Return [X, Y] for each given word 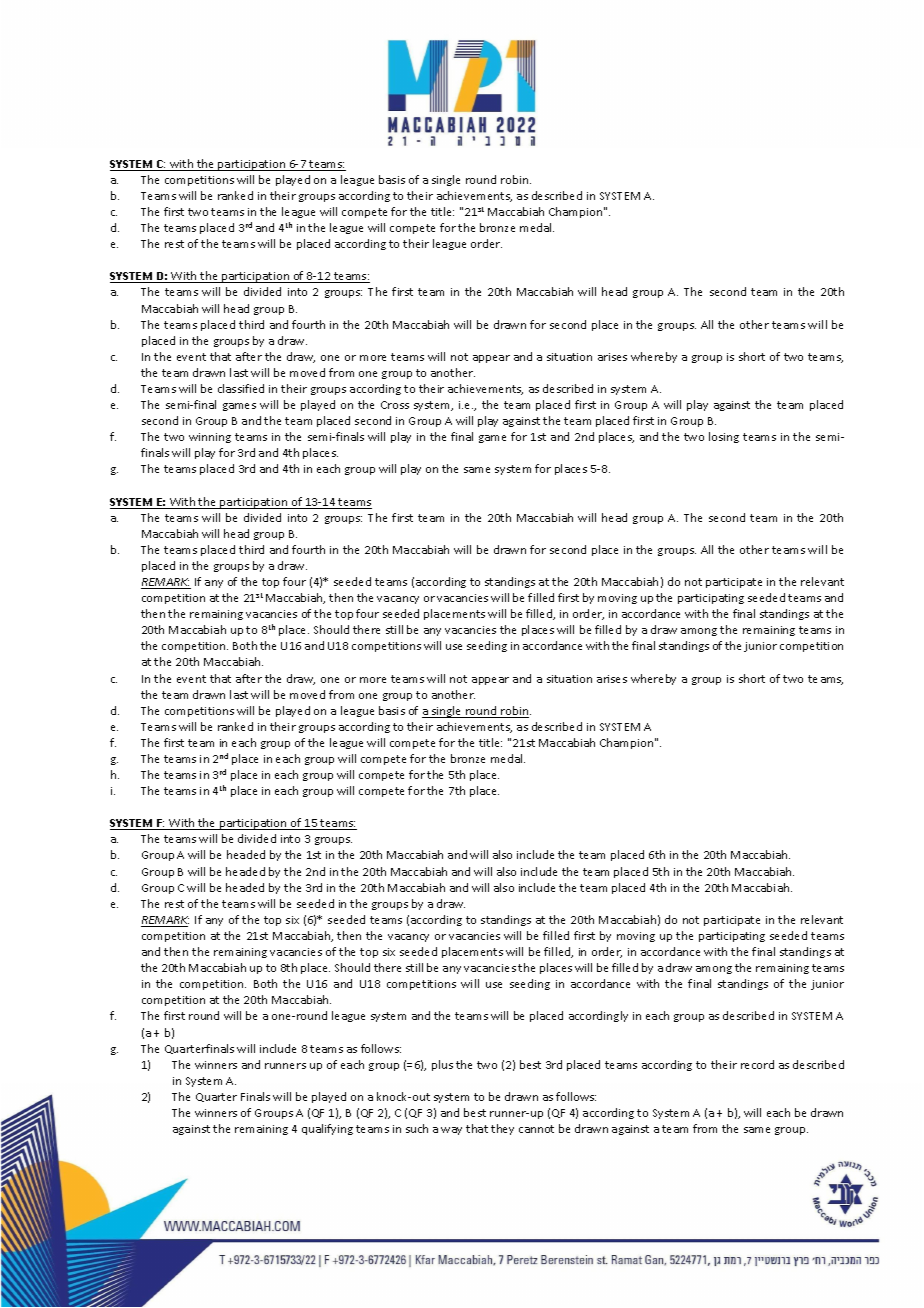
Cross [395, 405]
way [451, 1131]
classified [241, 388]
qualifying [327, 1129]
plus [442, 1065]
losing [724, 437]
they [502, 1129]
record [757, 1064]
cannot [536, 1129]
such [417, 1128]
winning [210, 438]
